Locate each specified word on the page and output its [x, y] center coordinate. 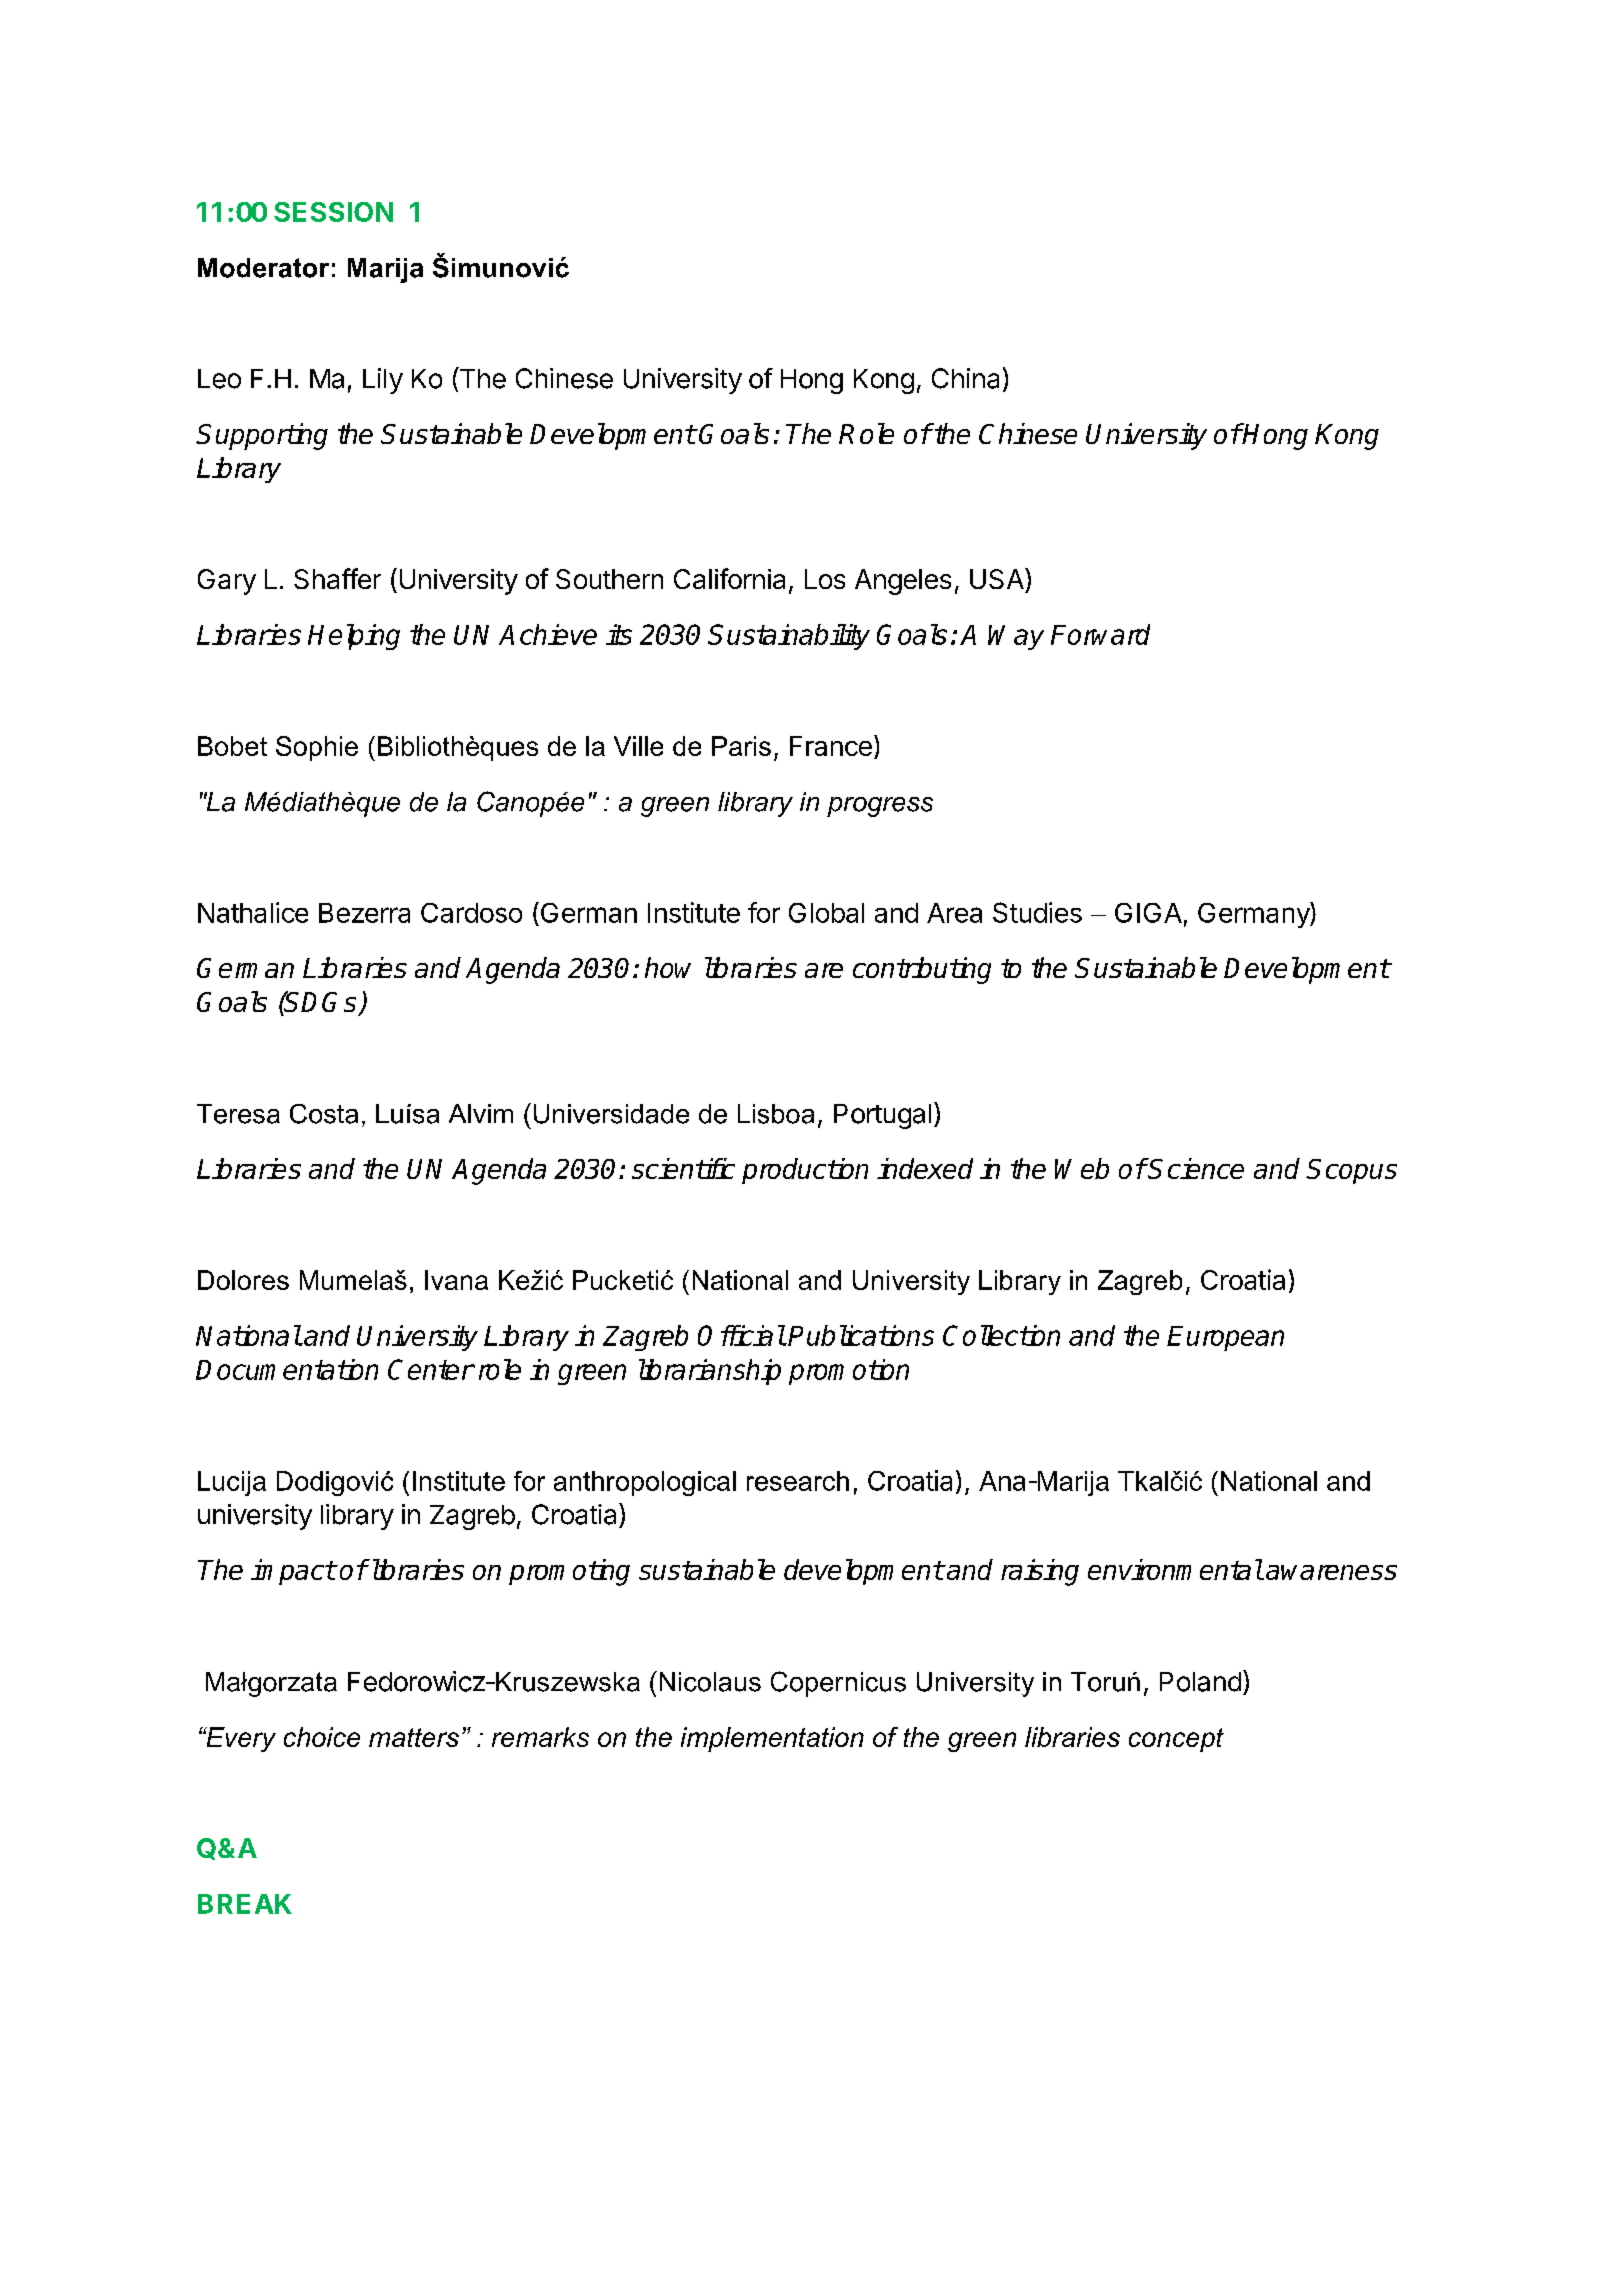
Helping [354, 637]
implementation [772, 1739]
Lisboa [776, 1114]
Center [431, 1369]
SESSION [333, 212]
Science [1195, 1168]
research [798, 1481]
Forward [1100, 634]
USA [998, 578]
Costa [324, 1114]
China [965, 378]
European [1225, 1338]
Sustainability [789, 637]
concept [1176, 1740]
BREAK [245, 1904]
